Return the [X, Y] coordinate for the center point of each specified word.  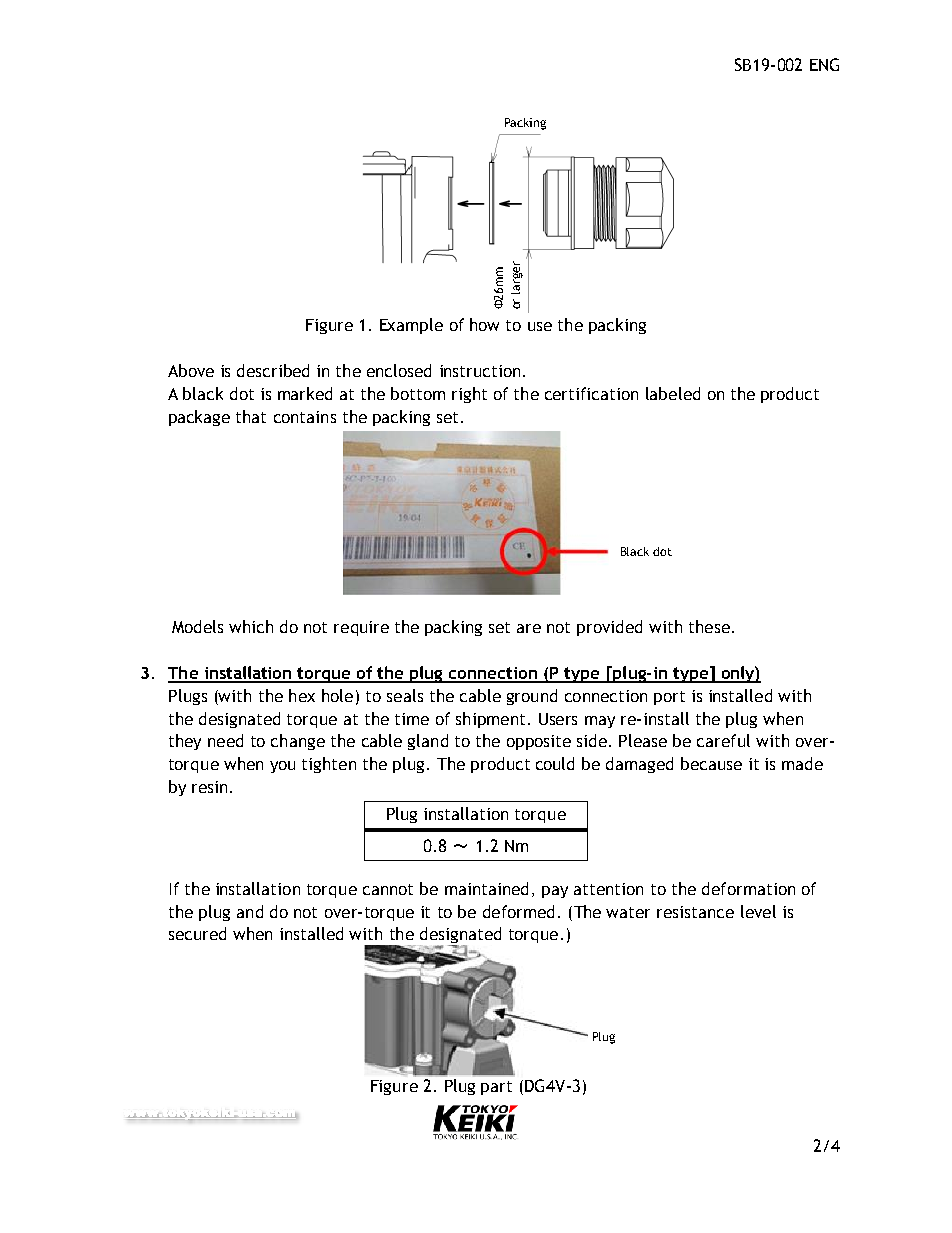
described [273, 370]
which [251, 626]
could [555, 763]
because [711, 763]
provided [609, 628]
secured [197, 933]
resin [209, 787]
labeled [673, 393]
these [709, 626]
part [496, 1088]
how [484, 324]
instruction [480, 371]
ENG [824, 64]
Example [411, 326]
